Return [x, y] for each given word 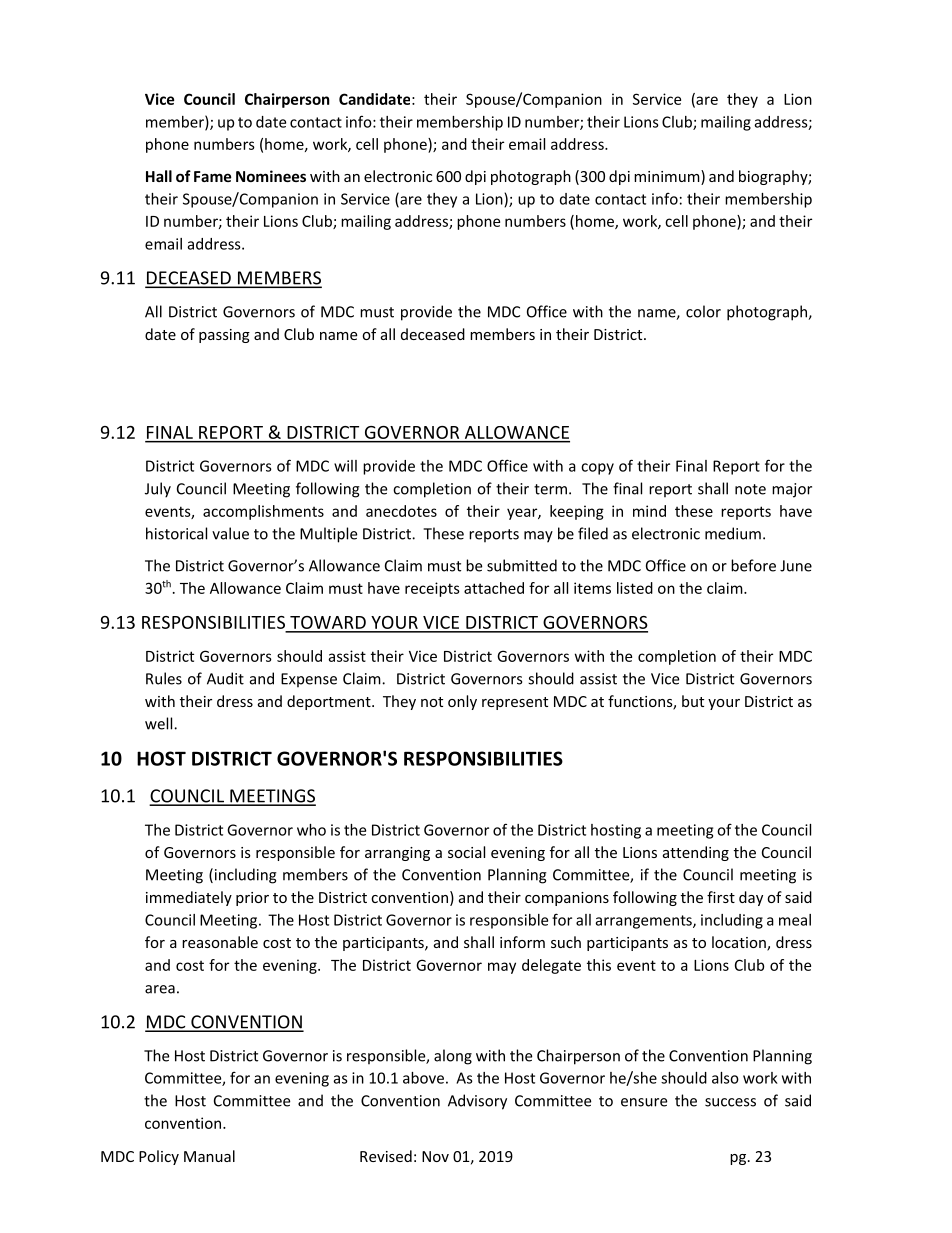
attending [696, 853]
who [311, 830]
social [466, 852]
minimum [668, 177]
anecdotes [401, 511]
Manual [209, 1156]
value [230, 533]
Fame [213, 176]
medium [733, 533]
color [703, 311]
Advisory [477, 1102]
